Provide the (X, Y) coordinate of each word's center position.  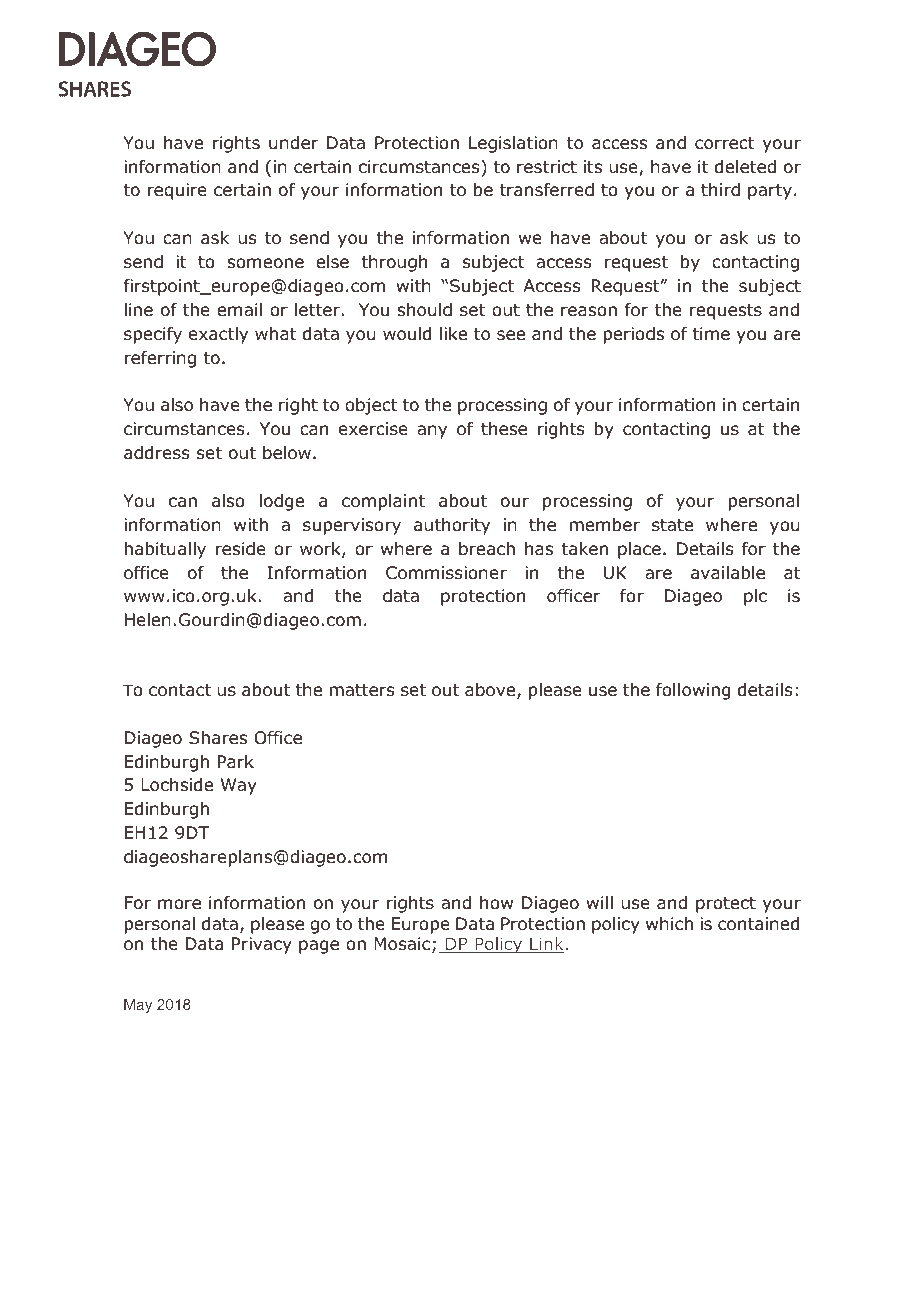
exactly (218, 335)
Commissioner (446, 573)
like (453, 334)
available (728, 573)
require (177, 191)
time (711, 333)
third (720, 190)
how (496, 903)
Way (239, 786)
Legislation (513, 144)
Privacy (262, 945)
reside (240, 549)
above (491, 691)
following (693, 691)
